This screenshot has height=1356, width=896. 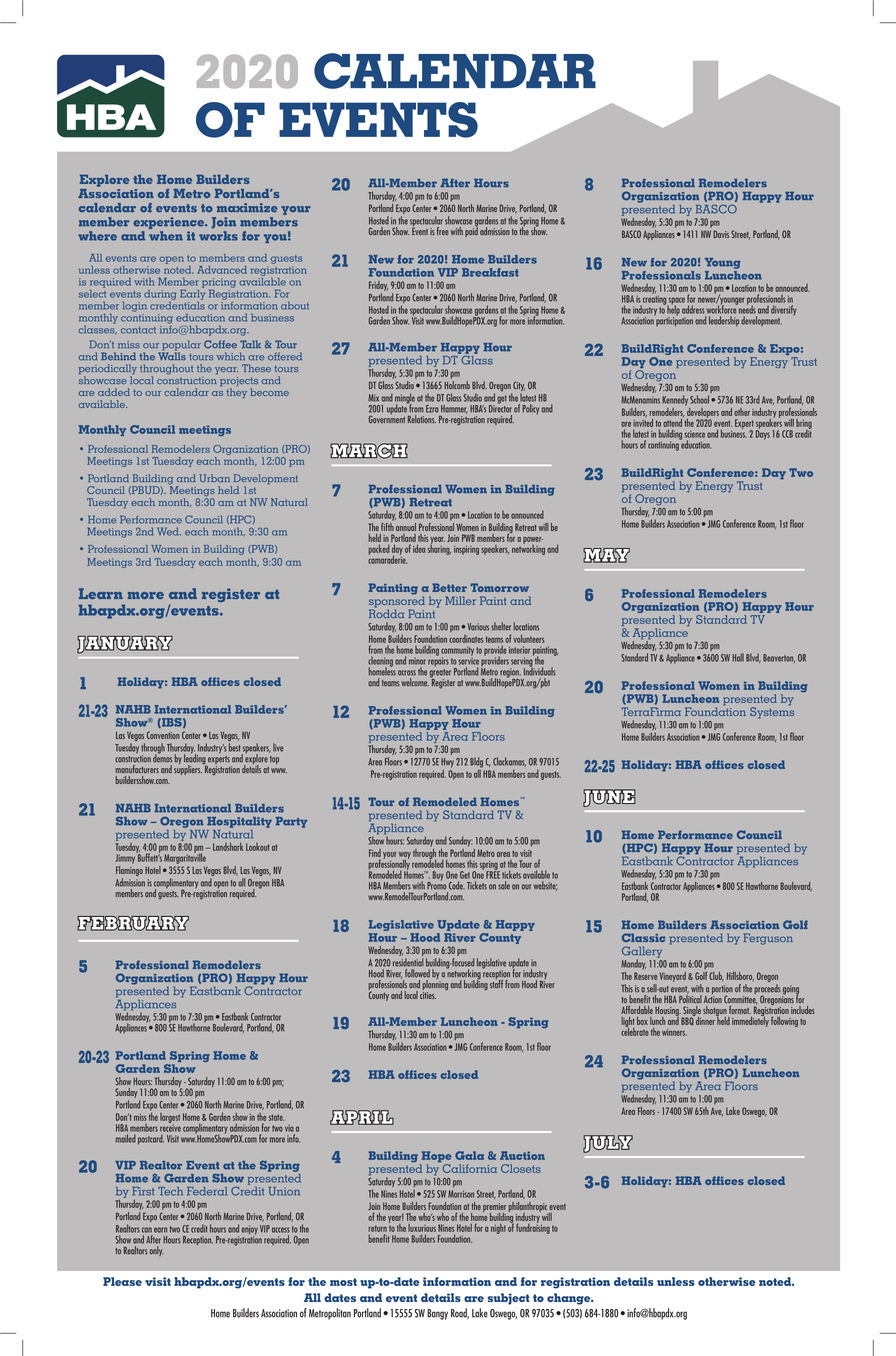 What do you see at coordinates (147, 1230) in the screenshot?
I see `can` at bounding box center [147, 1230].
